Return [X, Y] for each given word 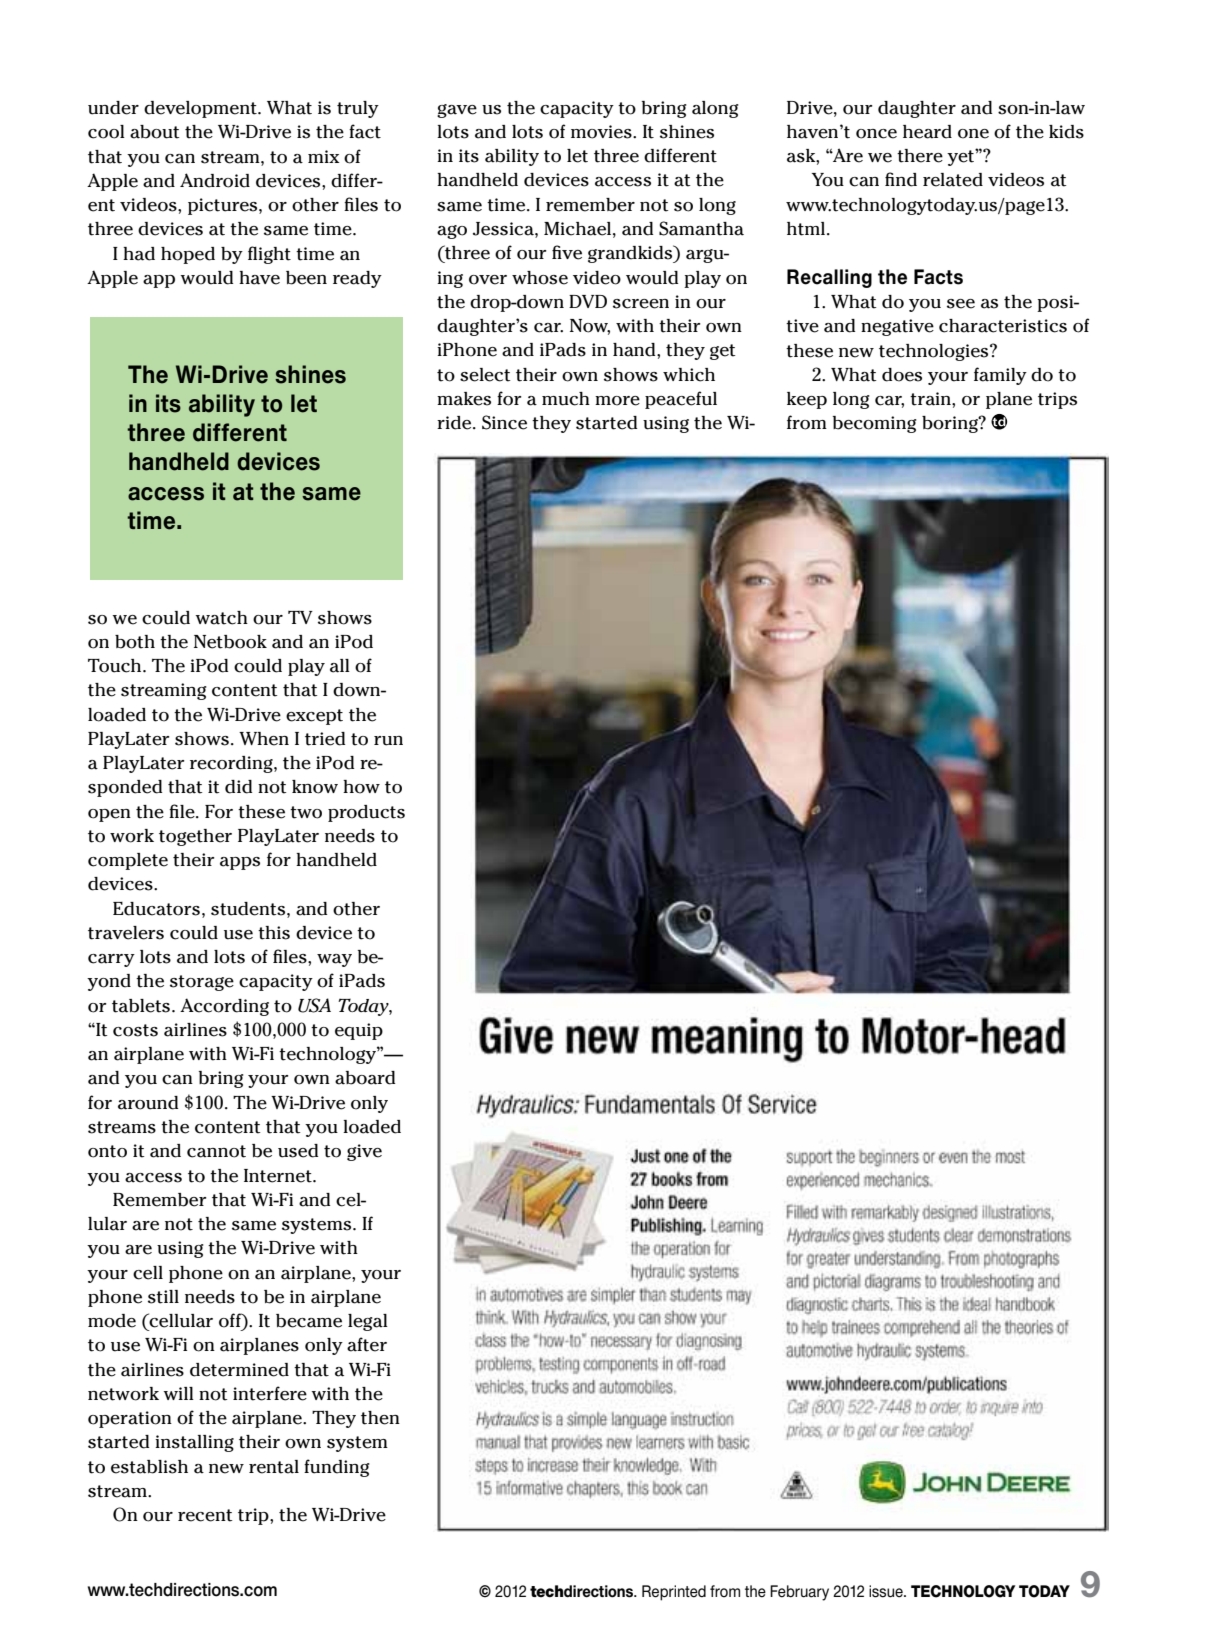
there [920, 156]
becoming [875, 424]
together [195, 837]
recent [205, 1515]
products [366, 813]
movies [602, 132]
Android [215, 180]
